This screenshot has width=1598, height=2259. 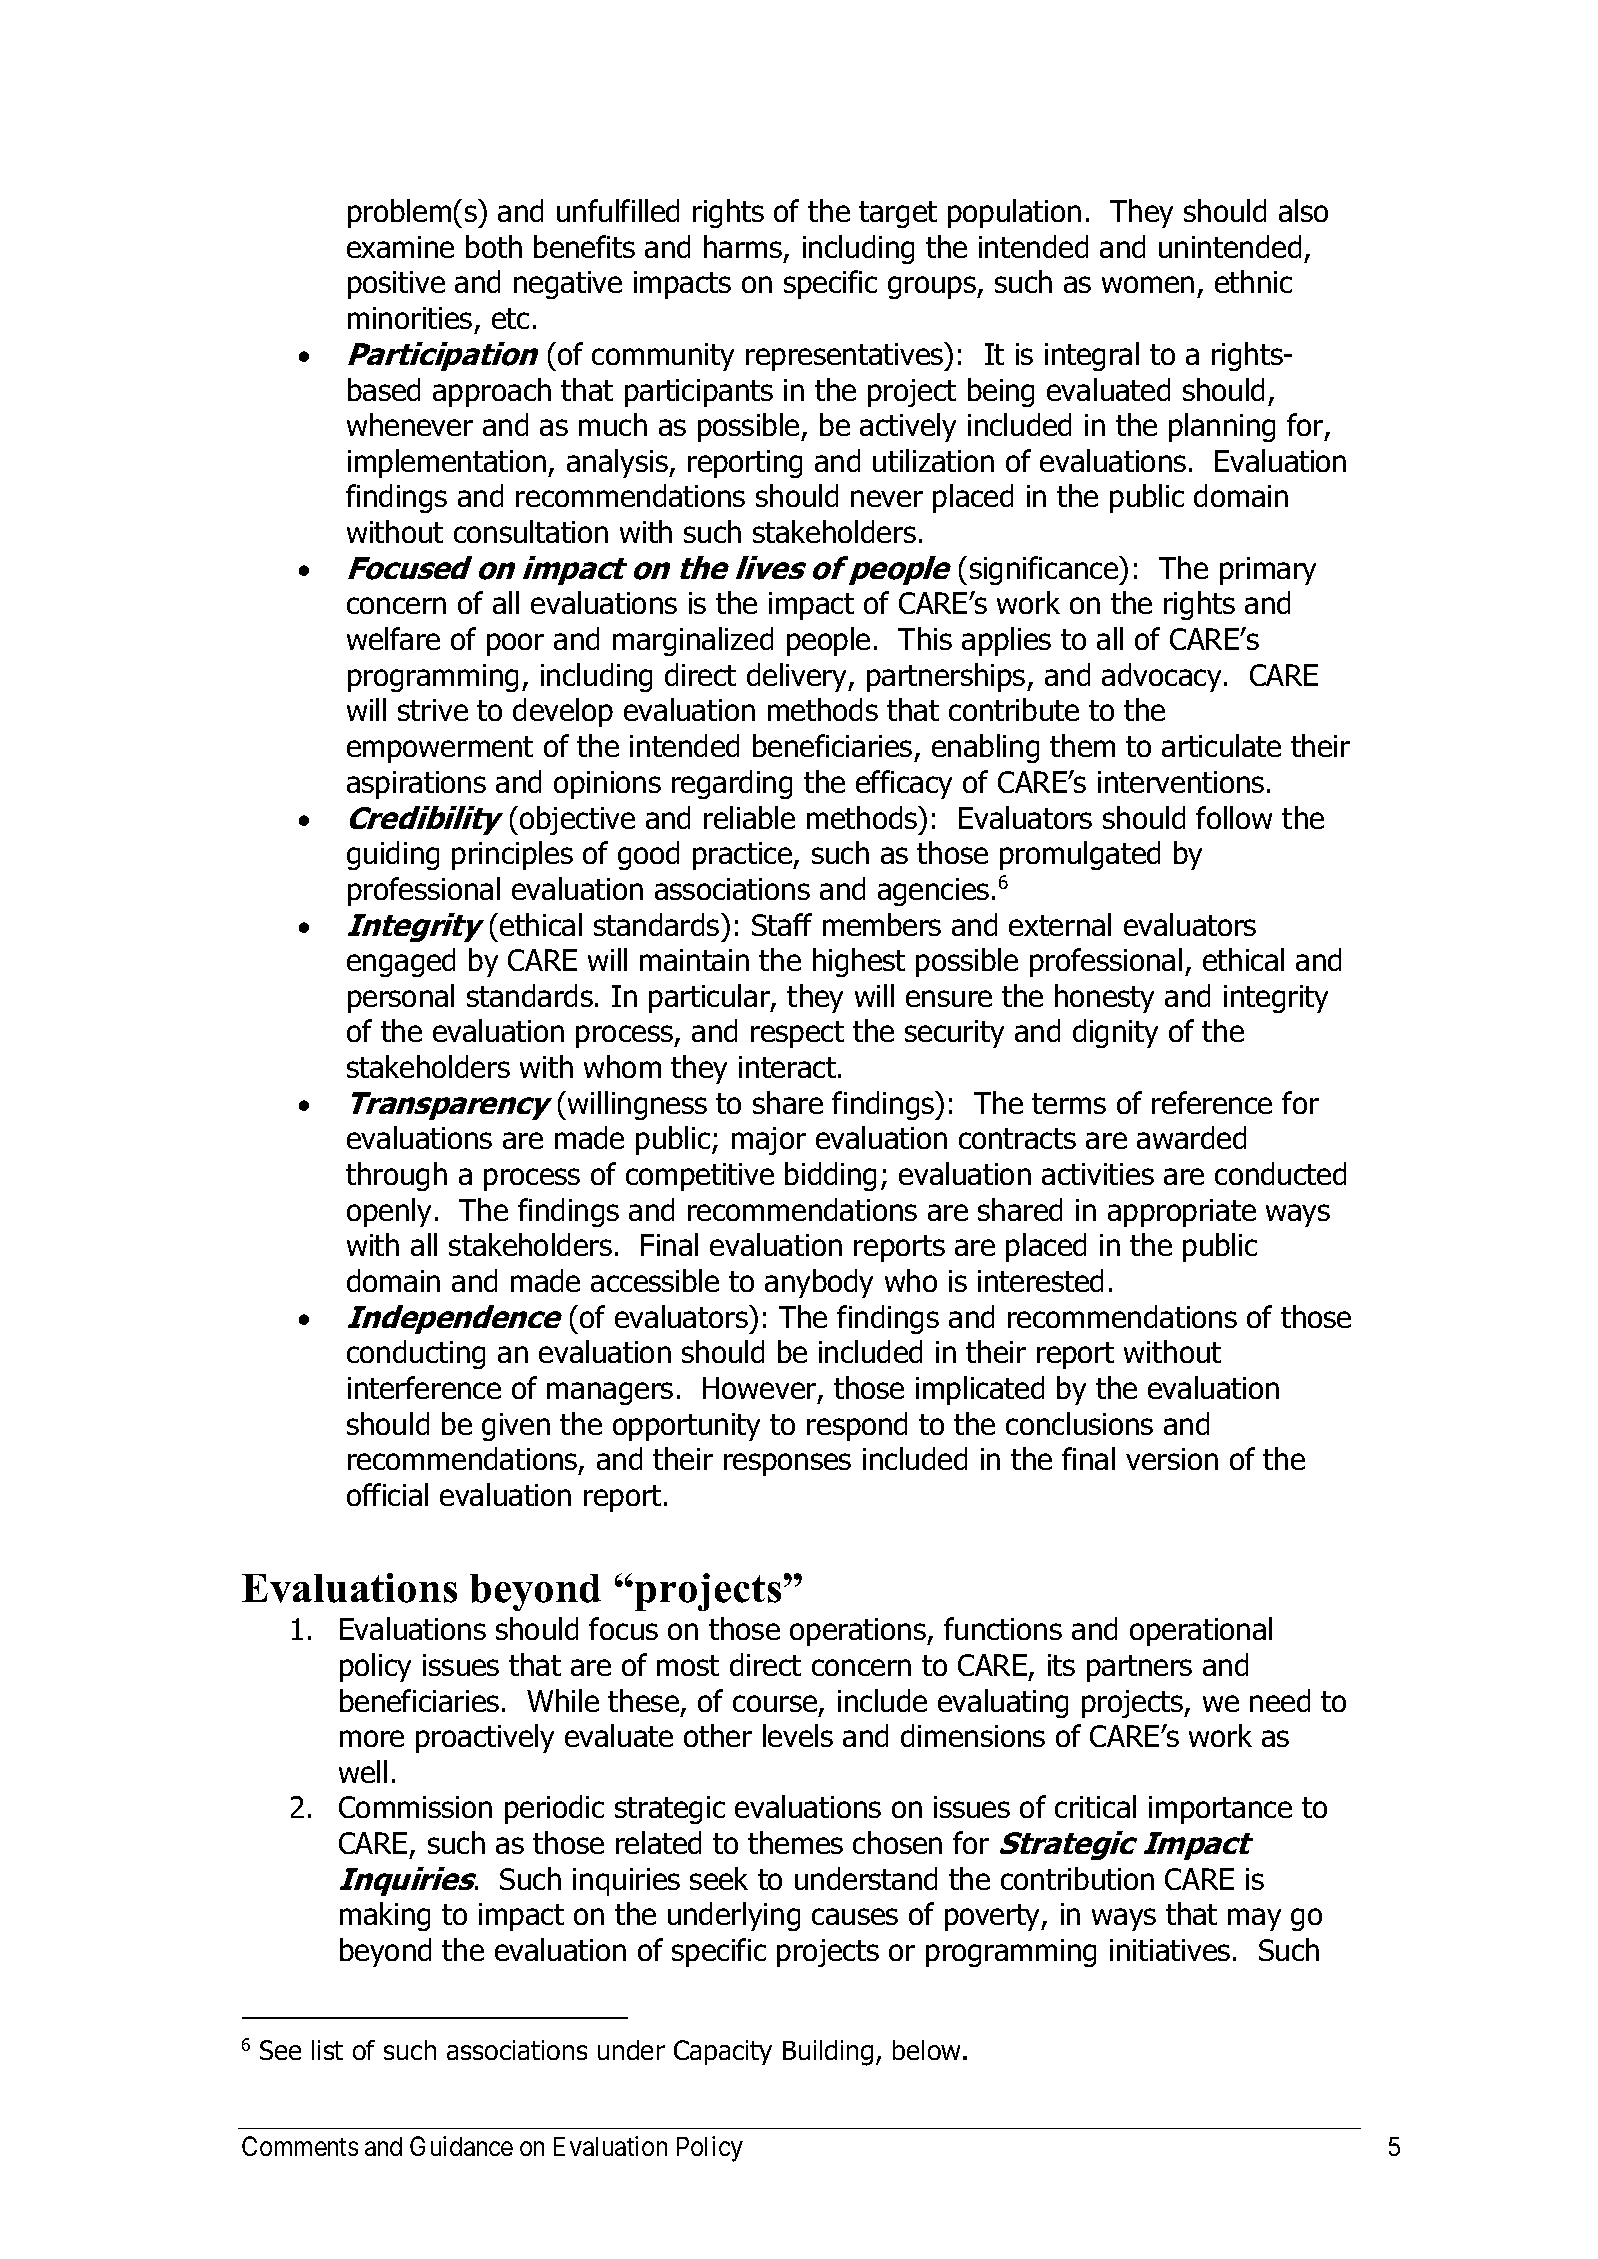 I want to click on initiatives, so click(x=1170, y=1950).
